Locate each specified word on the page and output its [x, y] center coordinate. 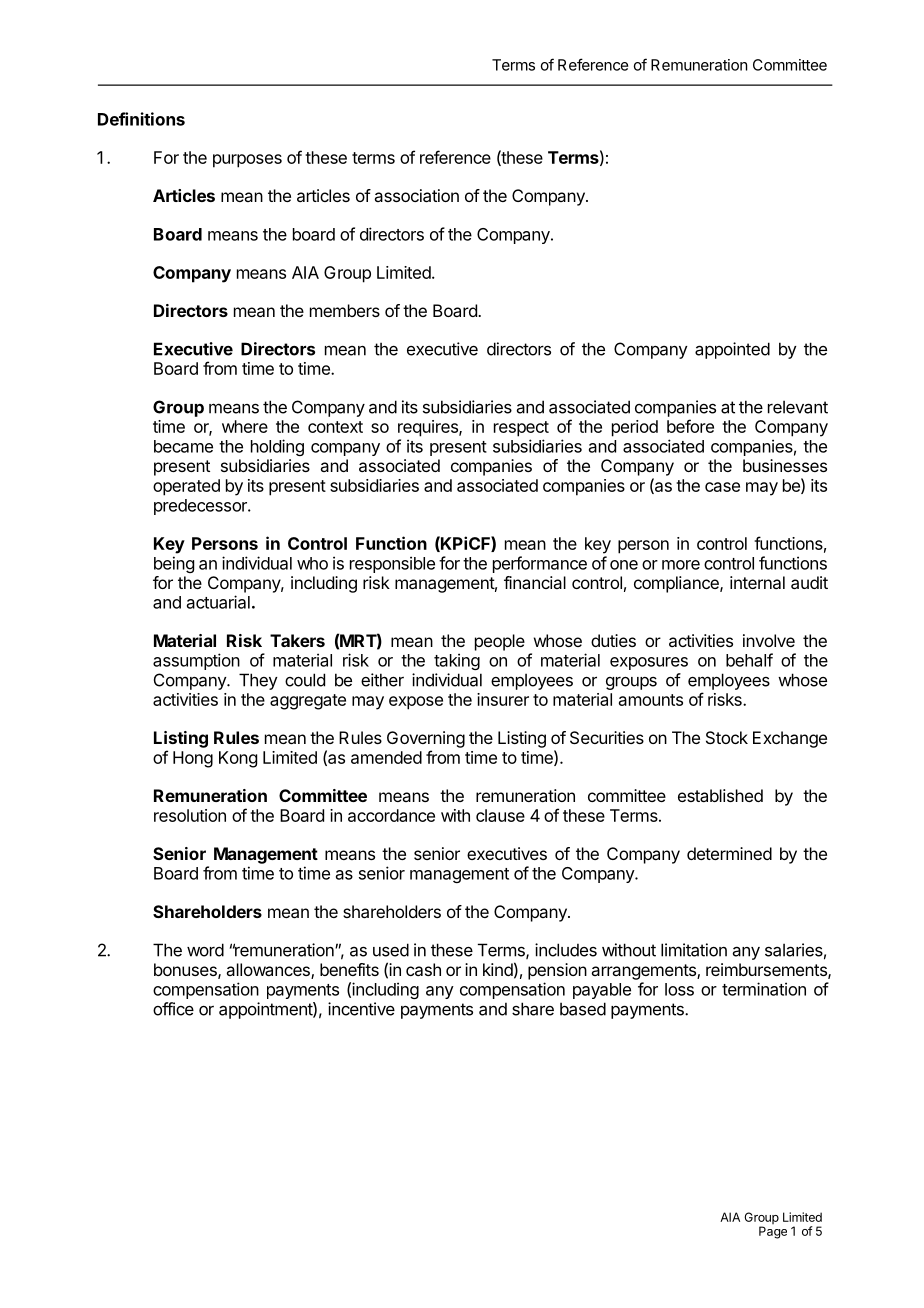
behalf [749, 660]
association [416, 195]
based [583, 1009]
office [173, 1009]
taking [457, 661]
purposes [247, 161]
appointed [732, 350]
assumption [196, 661]
